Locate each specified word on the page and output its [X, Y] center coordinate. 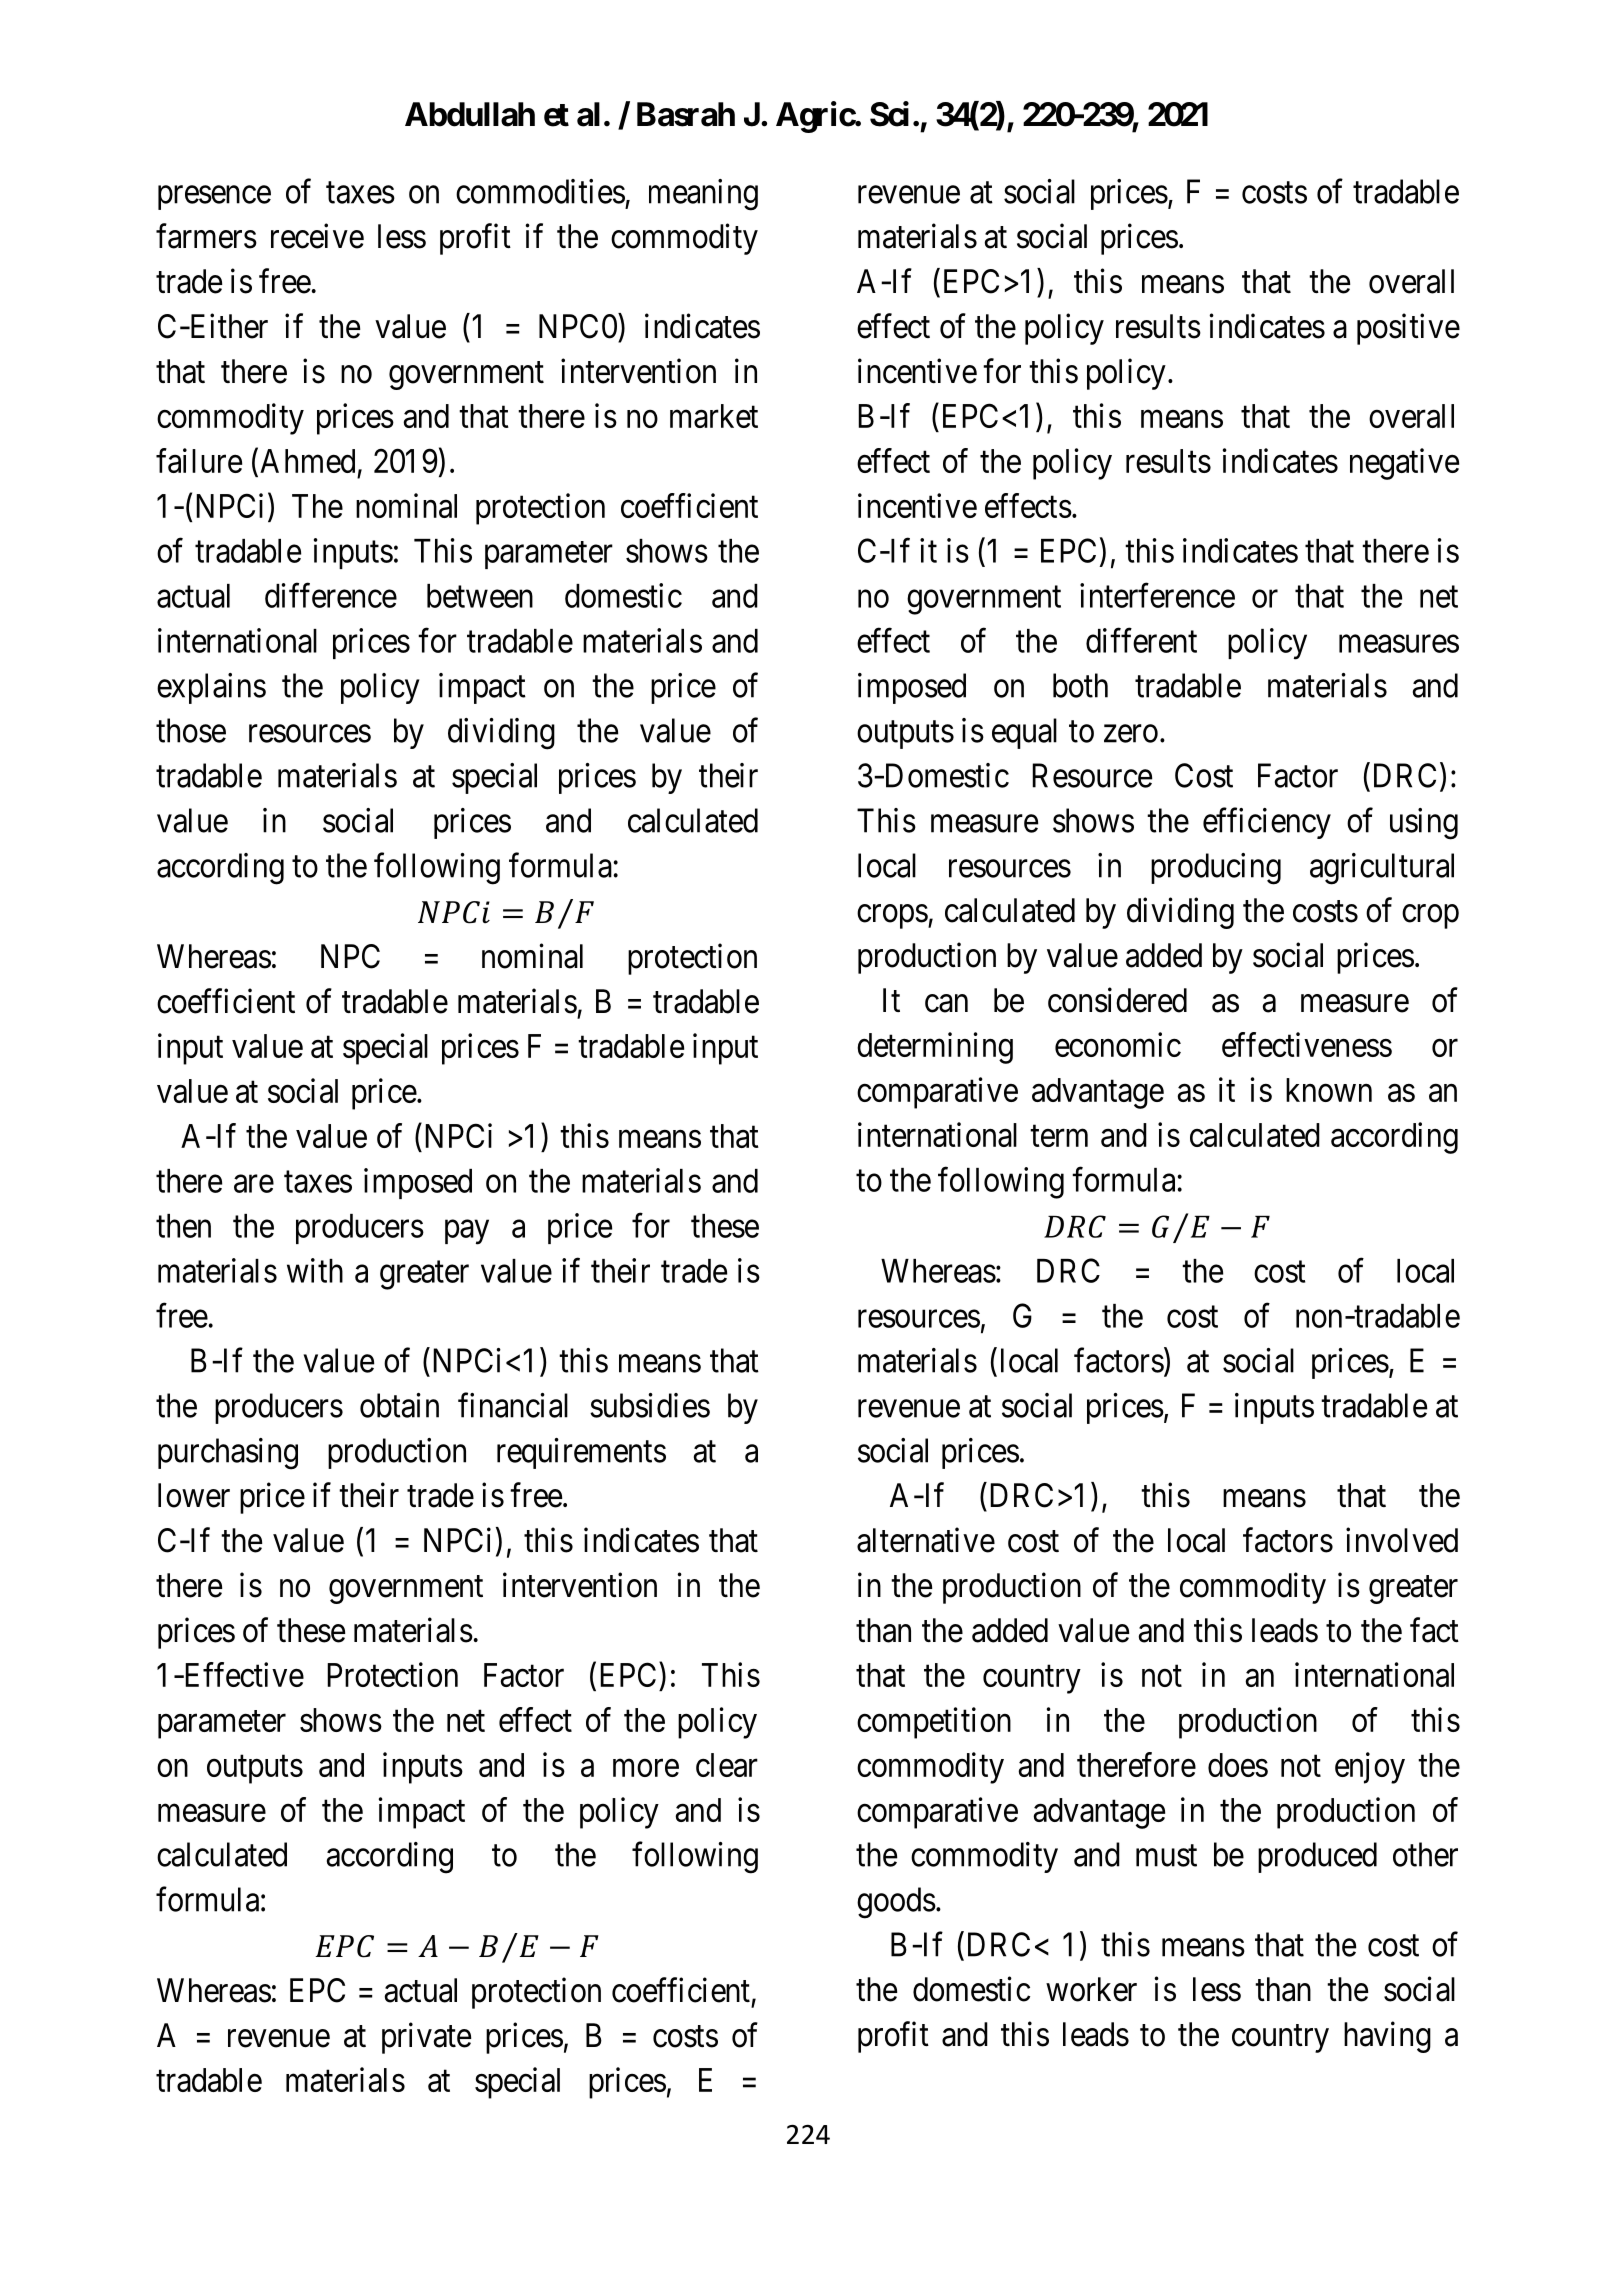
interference [1157, 595]
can [946, 1003]
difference [331, 595]
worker [1091, 1989]
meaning [703, 195]
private [426, 2038]
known [1329, 1090]
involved [1402, 1540]
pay [467, 1232]
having [1387, 2037]
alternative [926, 1540]
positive [1408, 329]
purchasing [228, 1454]
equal [1024, 733]
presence [214, 198]
